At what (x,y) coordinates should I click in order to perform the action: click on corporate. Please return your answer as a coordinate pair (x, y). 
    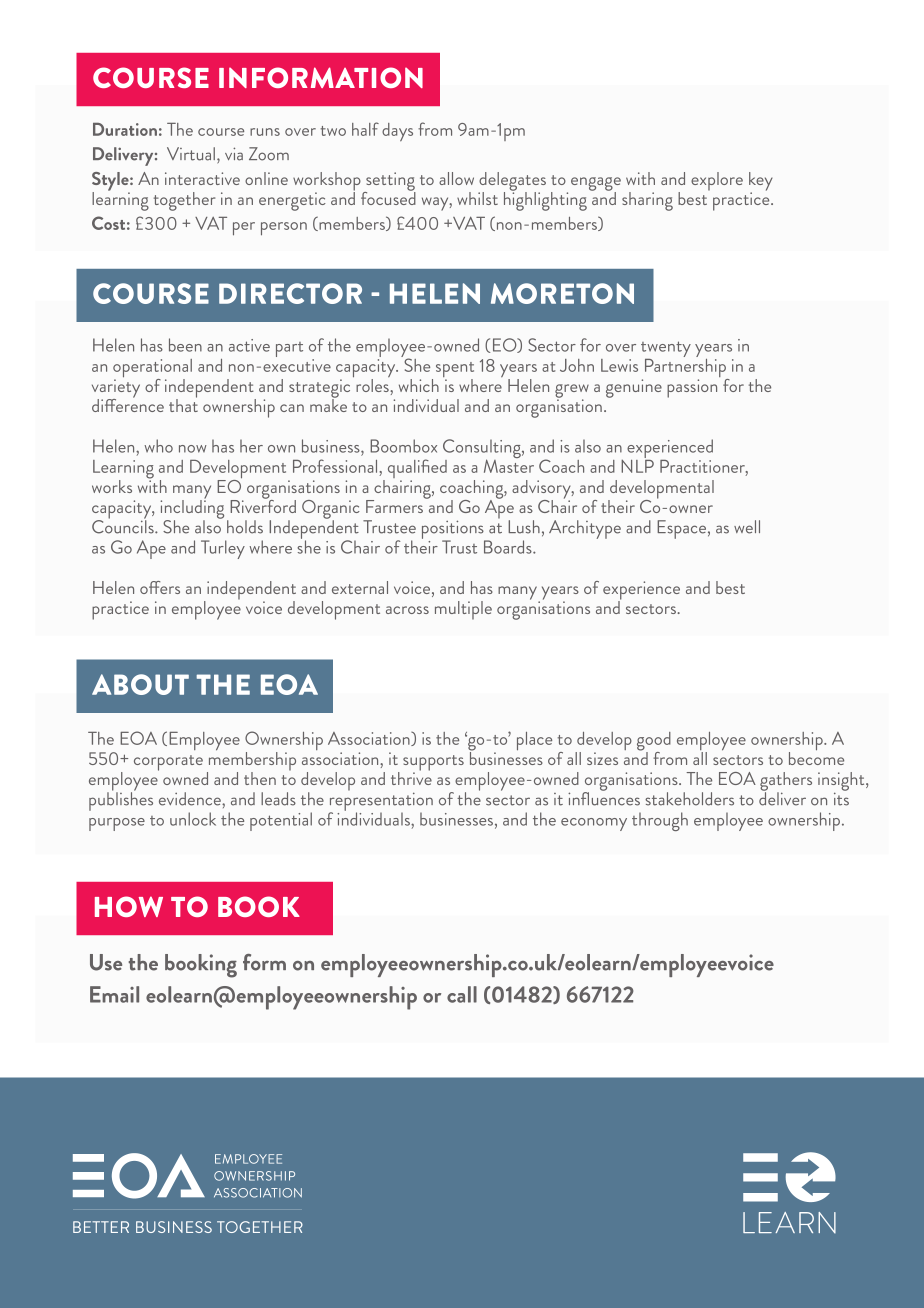
    Looking at the image, I should click on (168, 763).
